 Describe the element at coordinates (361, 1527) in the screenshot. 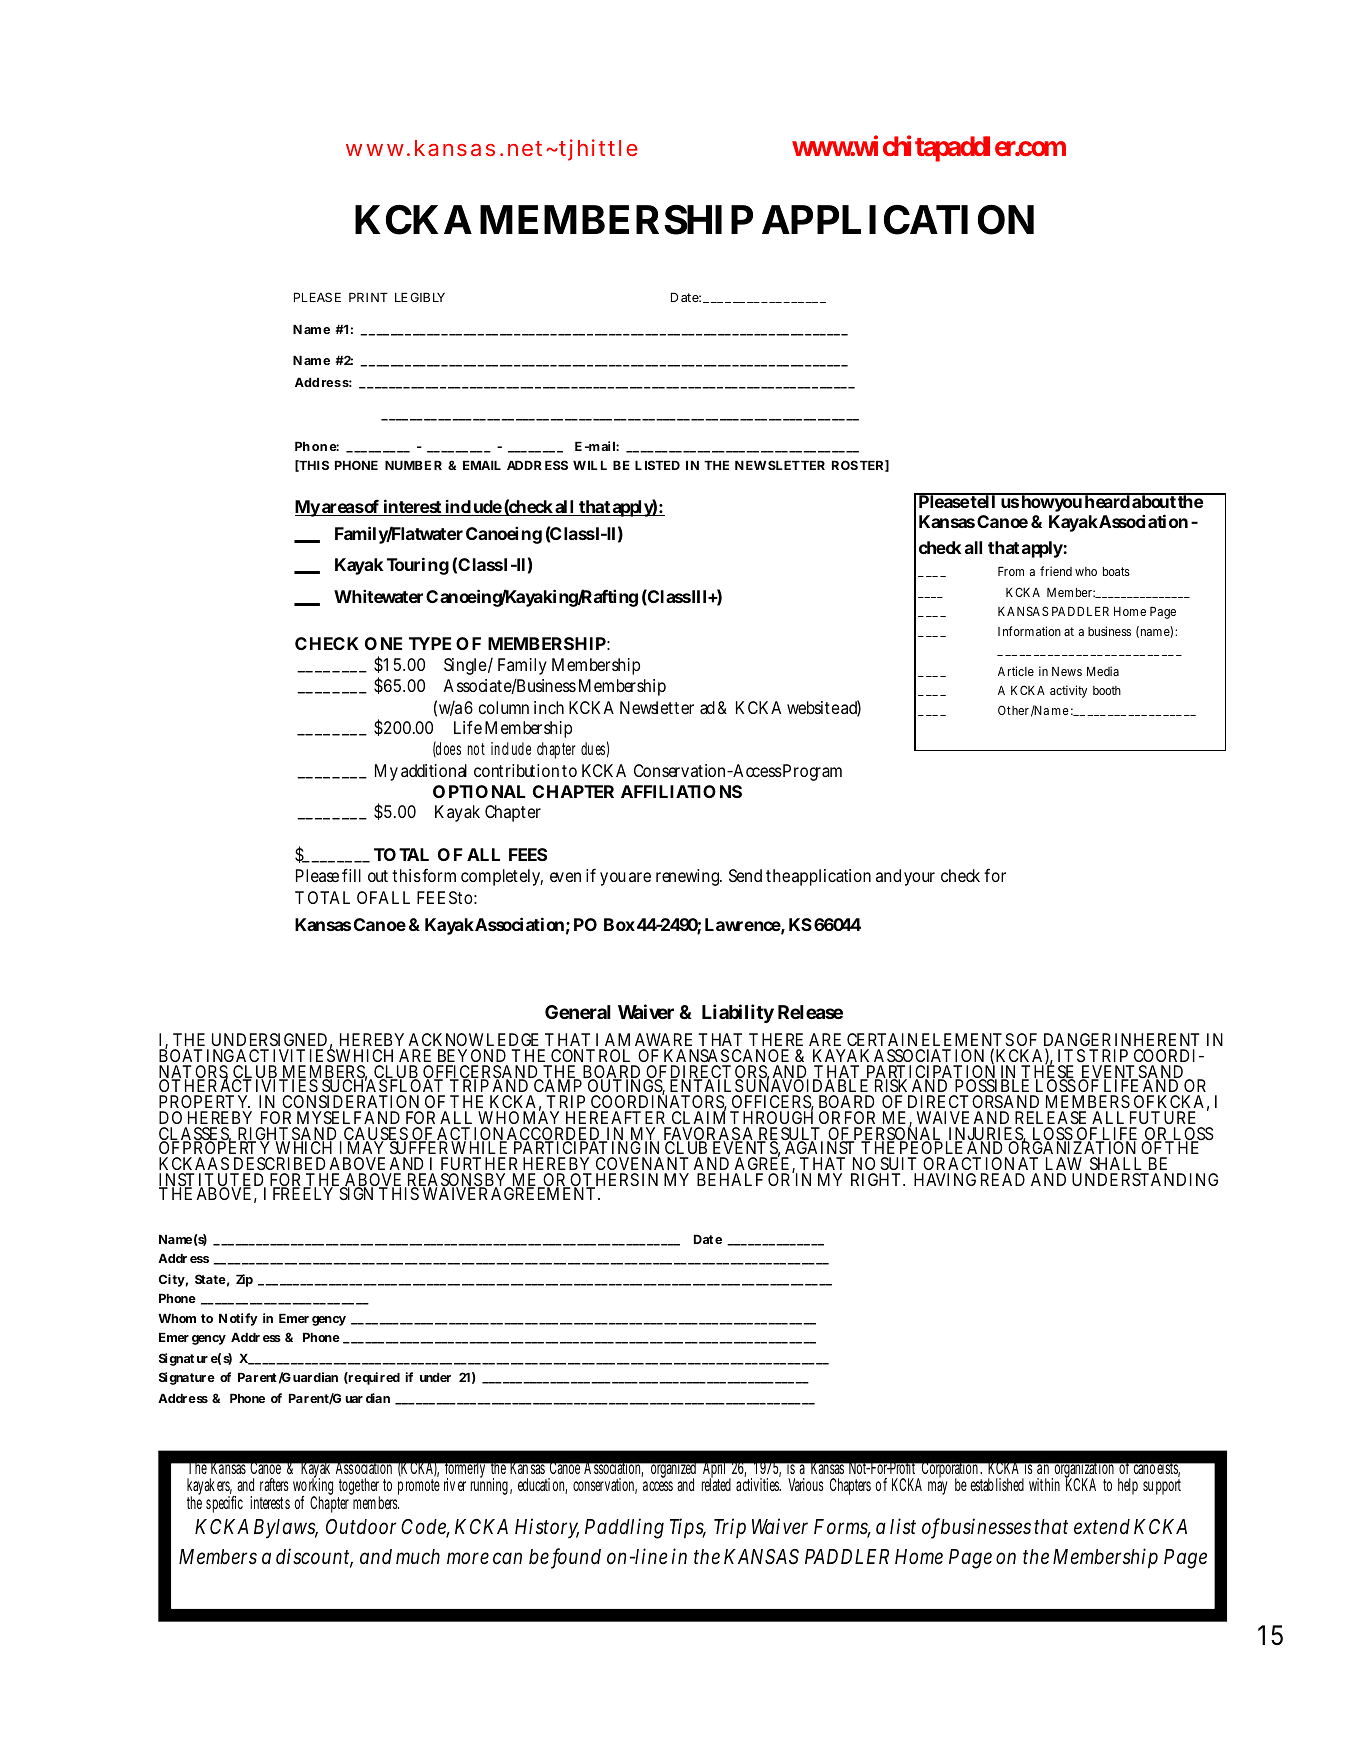

I see `Outdoor` at that location.
